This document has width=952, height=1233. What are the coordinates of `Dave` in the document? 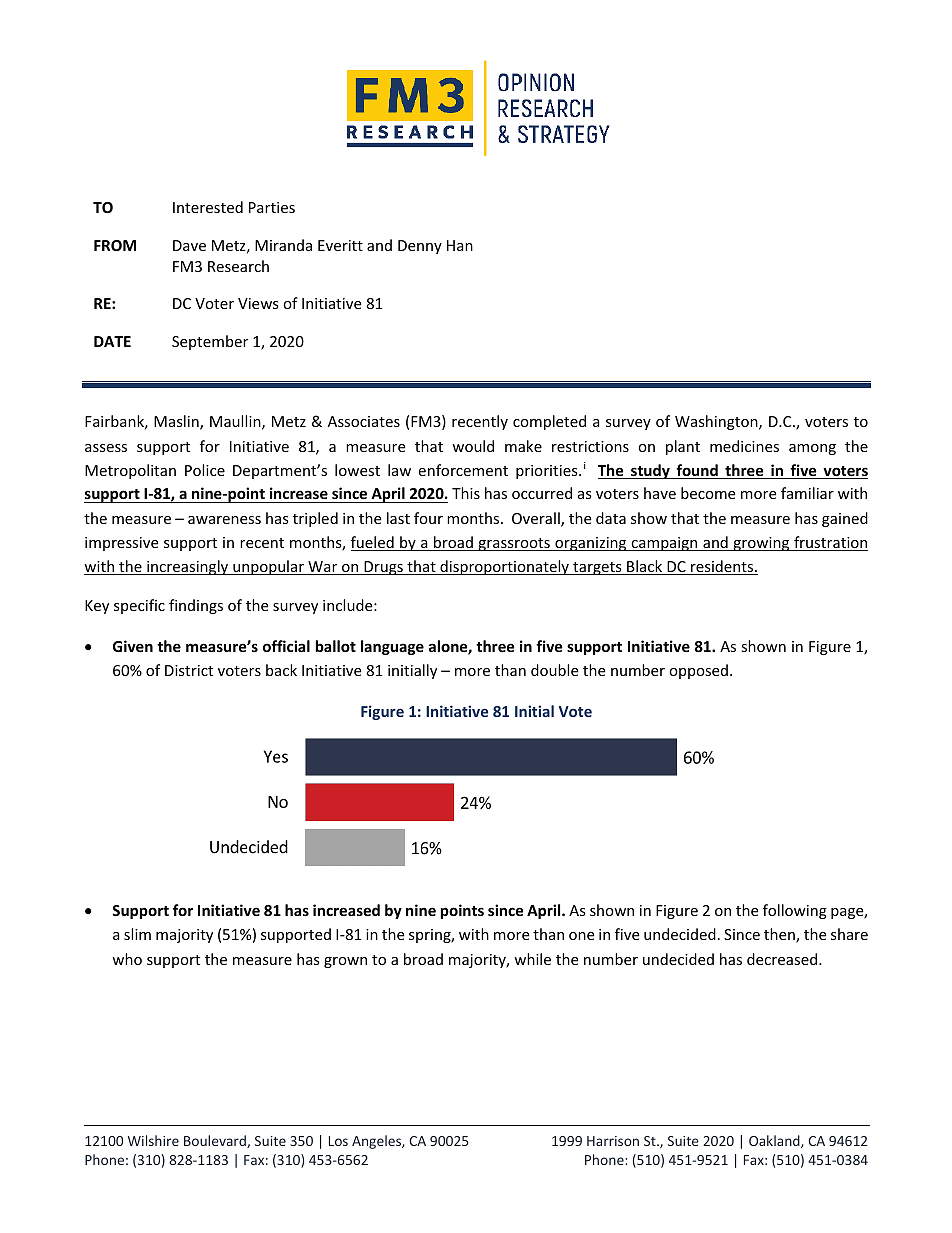 It's located at (189, 245).
